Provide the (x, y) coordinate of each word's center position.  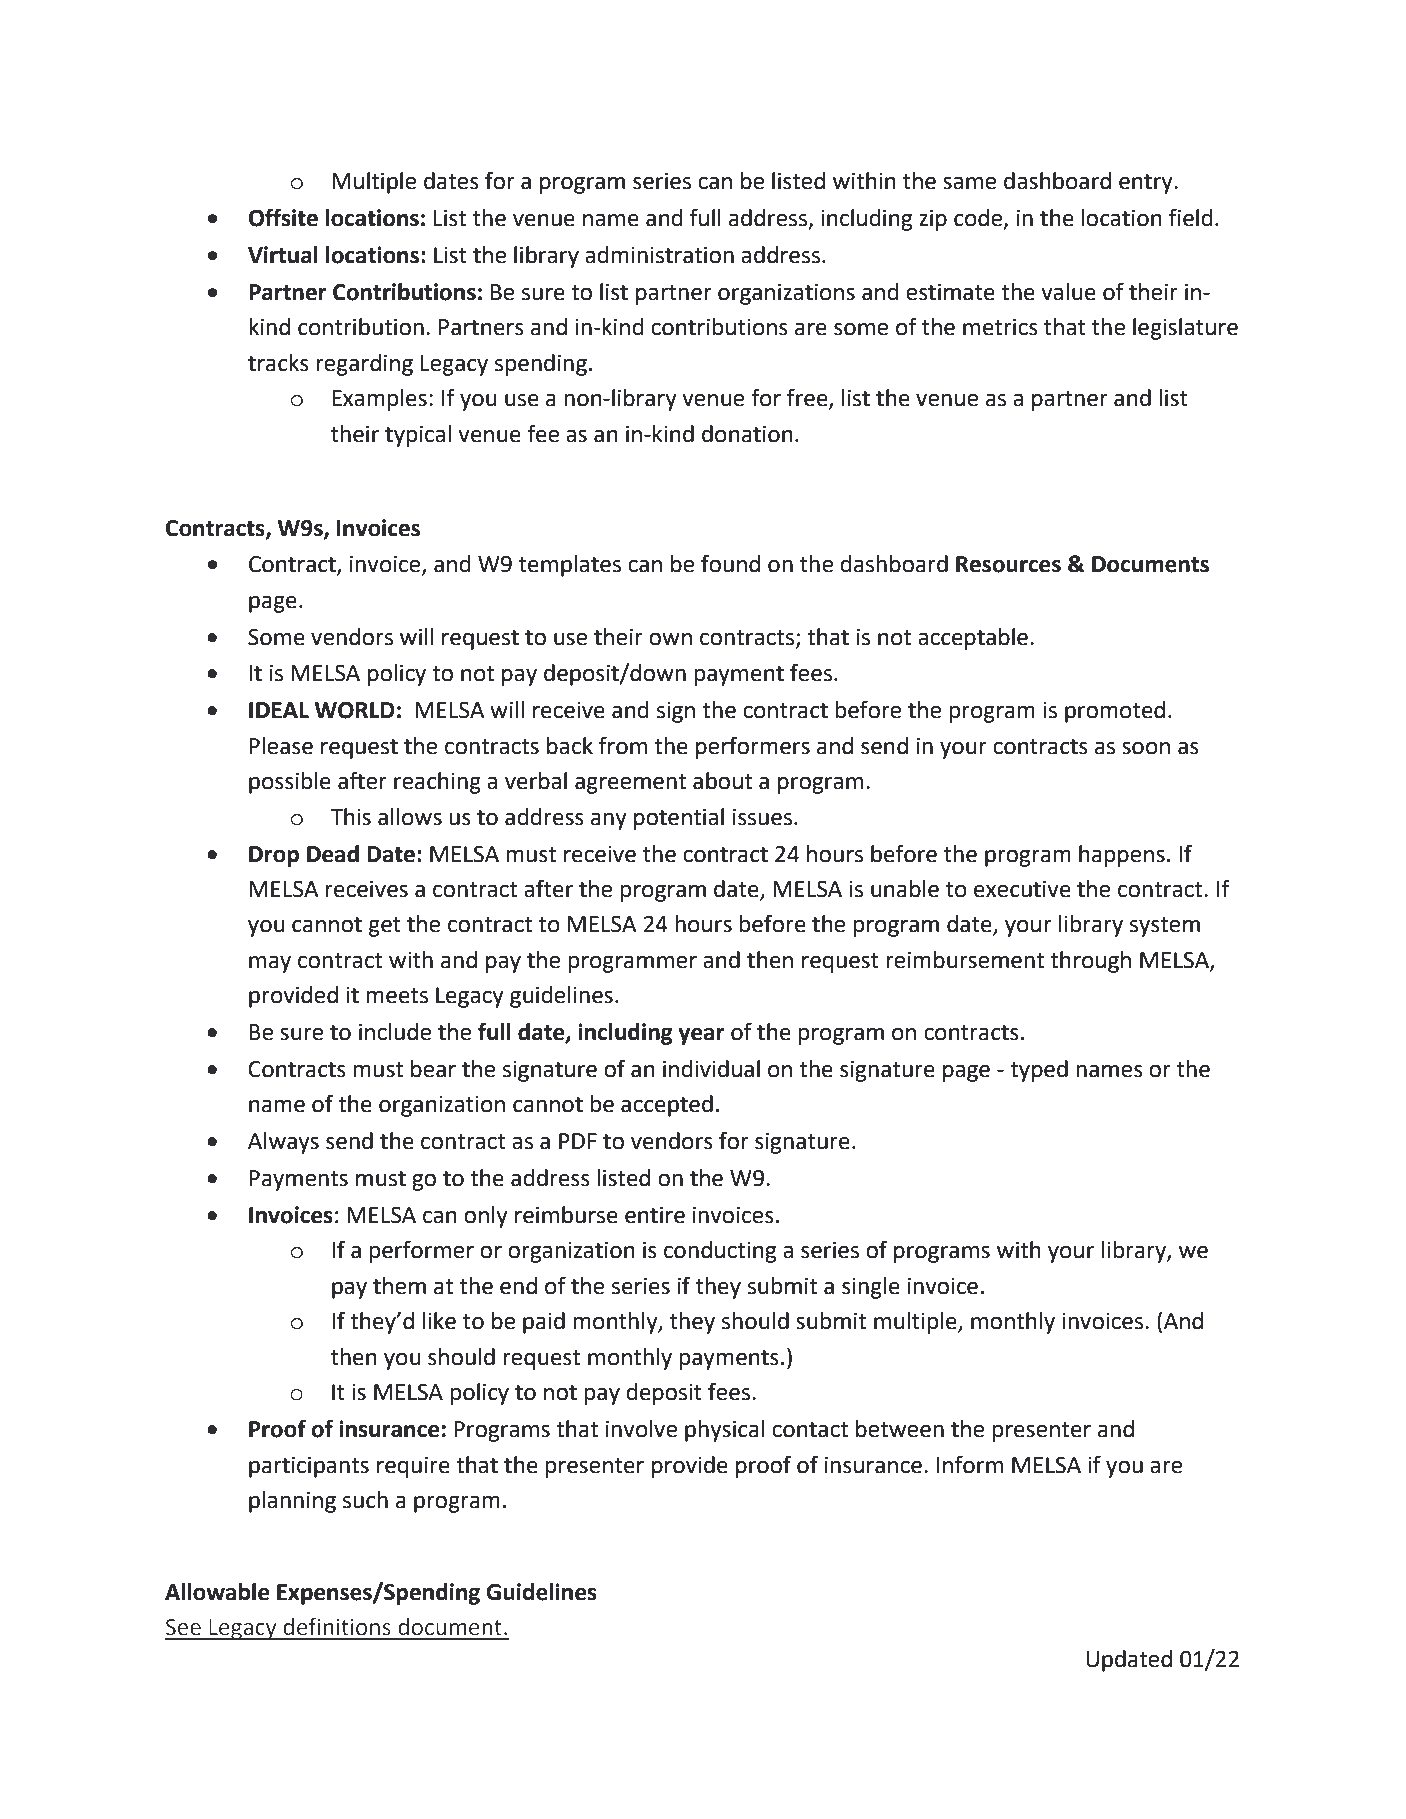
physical (724, 1431)
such (365, 1500)
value (1068, 292)
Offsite (283, 217)
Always (283, 1143)
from (623, 745)
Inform (970, 1464)
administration (659, 255)
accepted (667, 1106)
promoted (1115, 712)
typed (1039, 1071)
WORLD (355, 710)
